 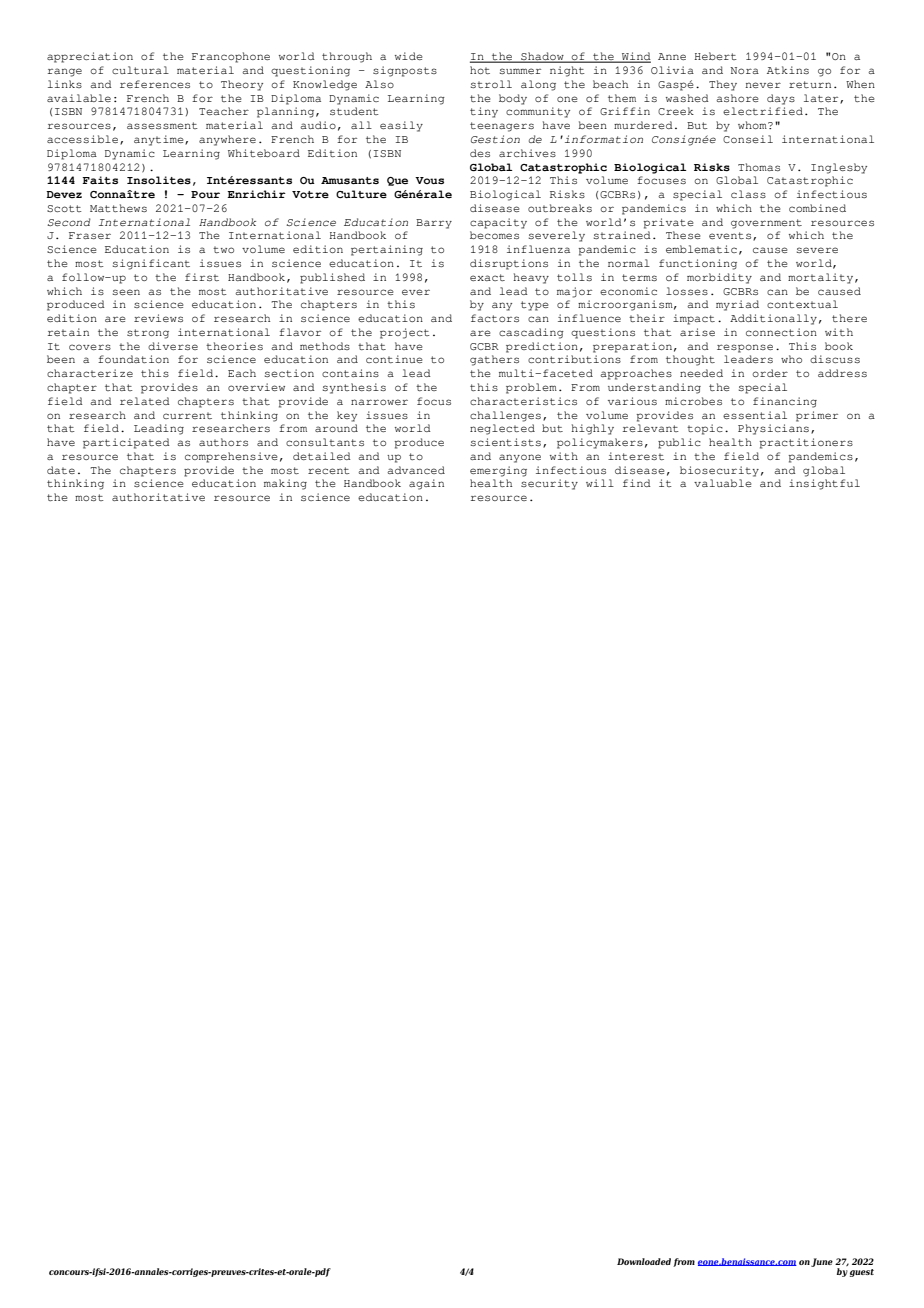 What do you see at coordinates (426, 484) in the screenshot?
I see `again` at bounding box center [426, 484].
